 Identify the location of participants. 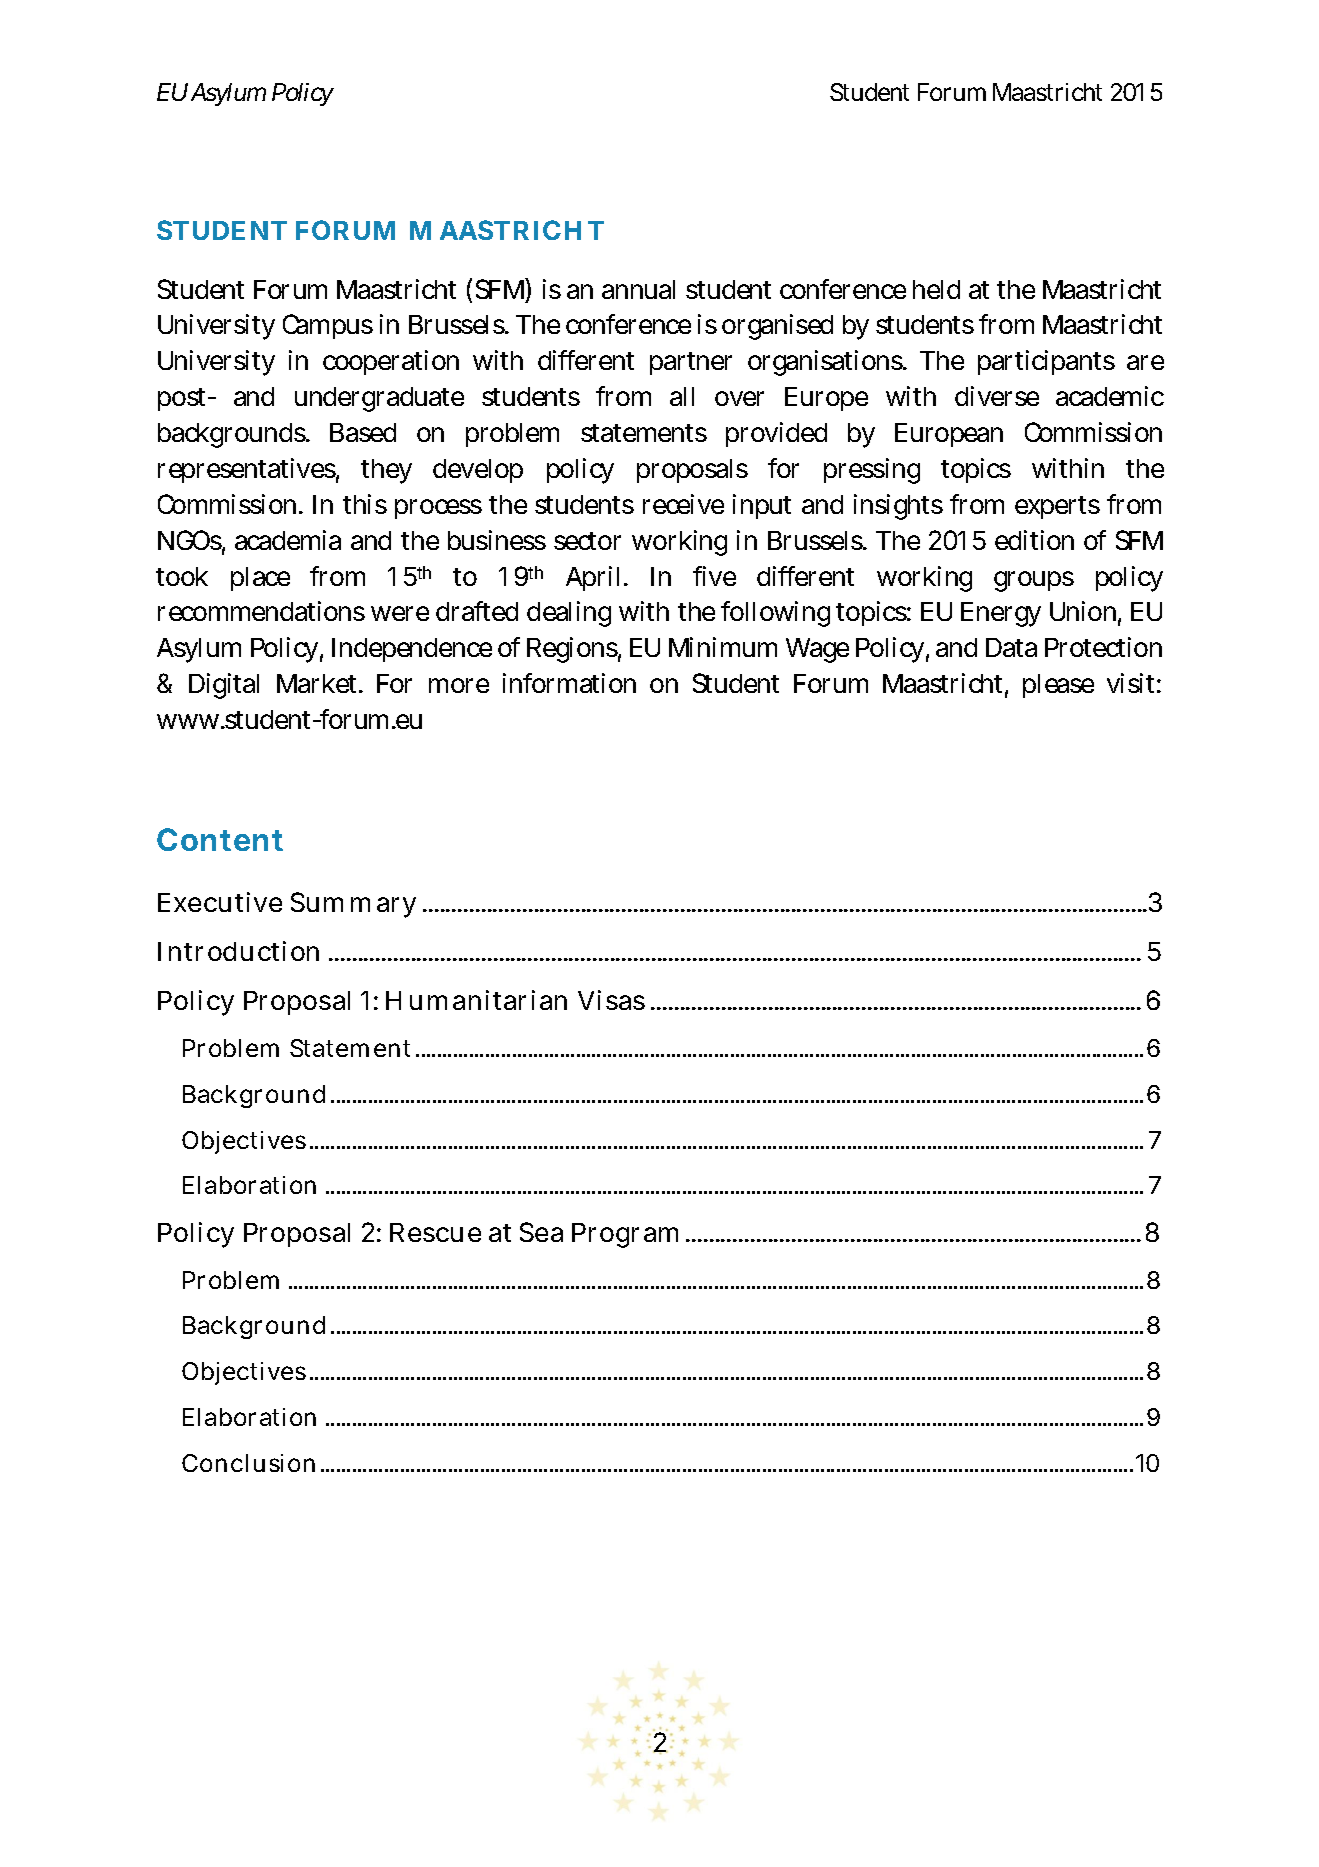
(1046, 362).
